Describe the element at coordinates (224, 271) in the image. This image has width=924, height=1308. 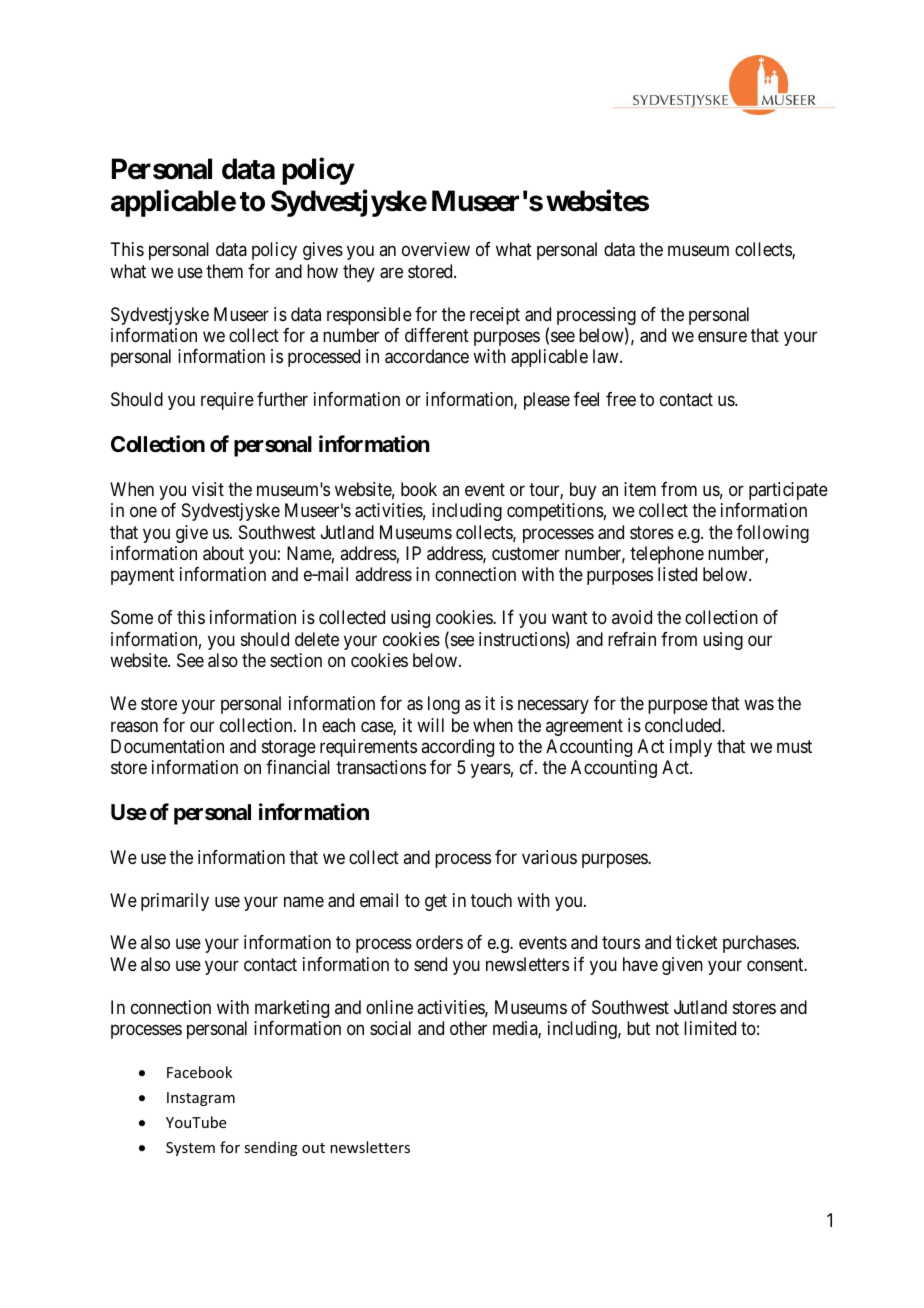
I see `them` at that location.
